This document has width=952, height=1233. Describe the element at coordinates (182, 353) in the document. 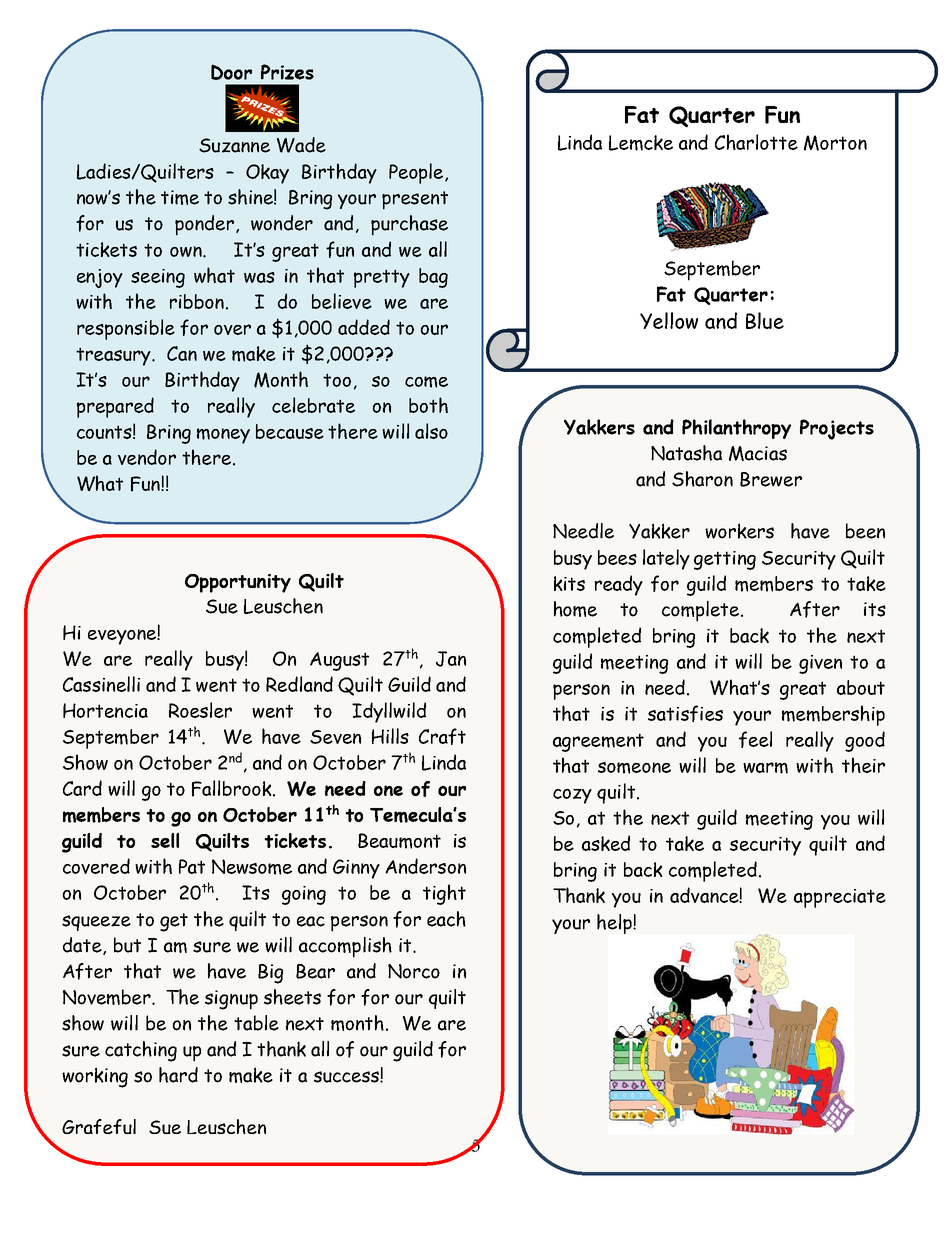

I see `Can` at that location.
